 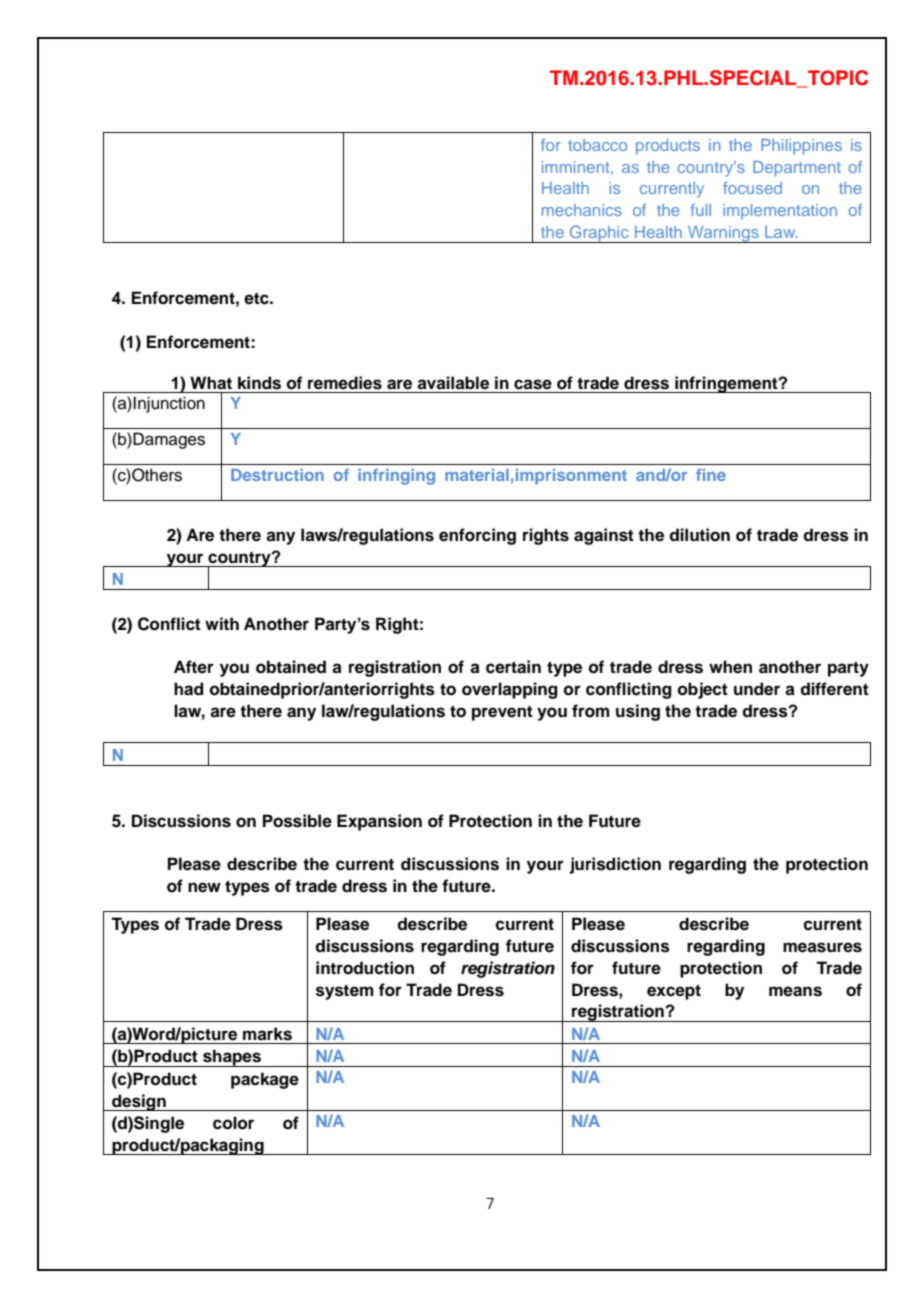 I want to click on kinds, so click(x=259, y=383).
